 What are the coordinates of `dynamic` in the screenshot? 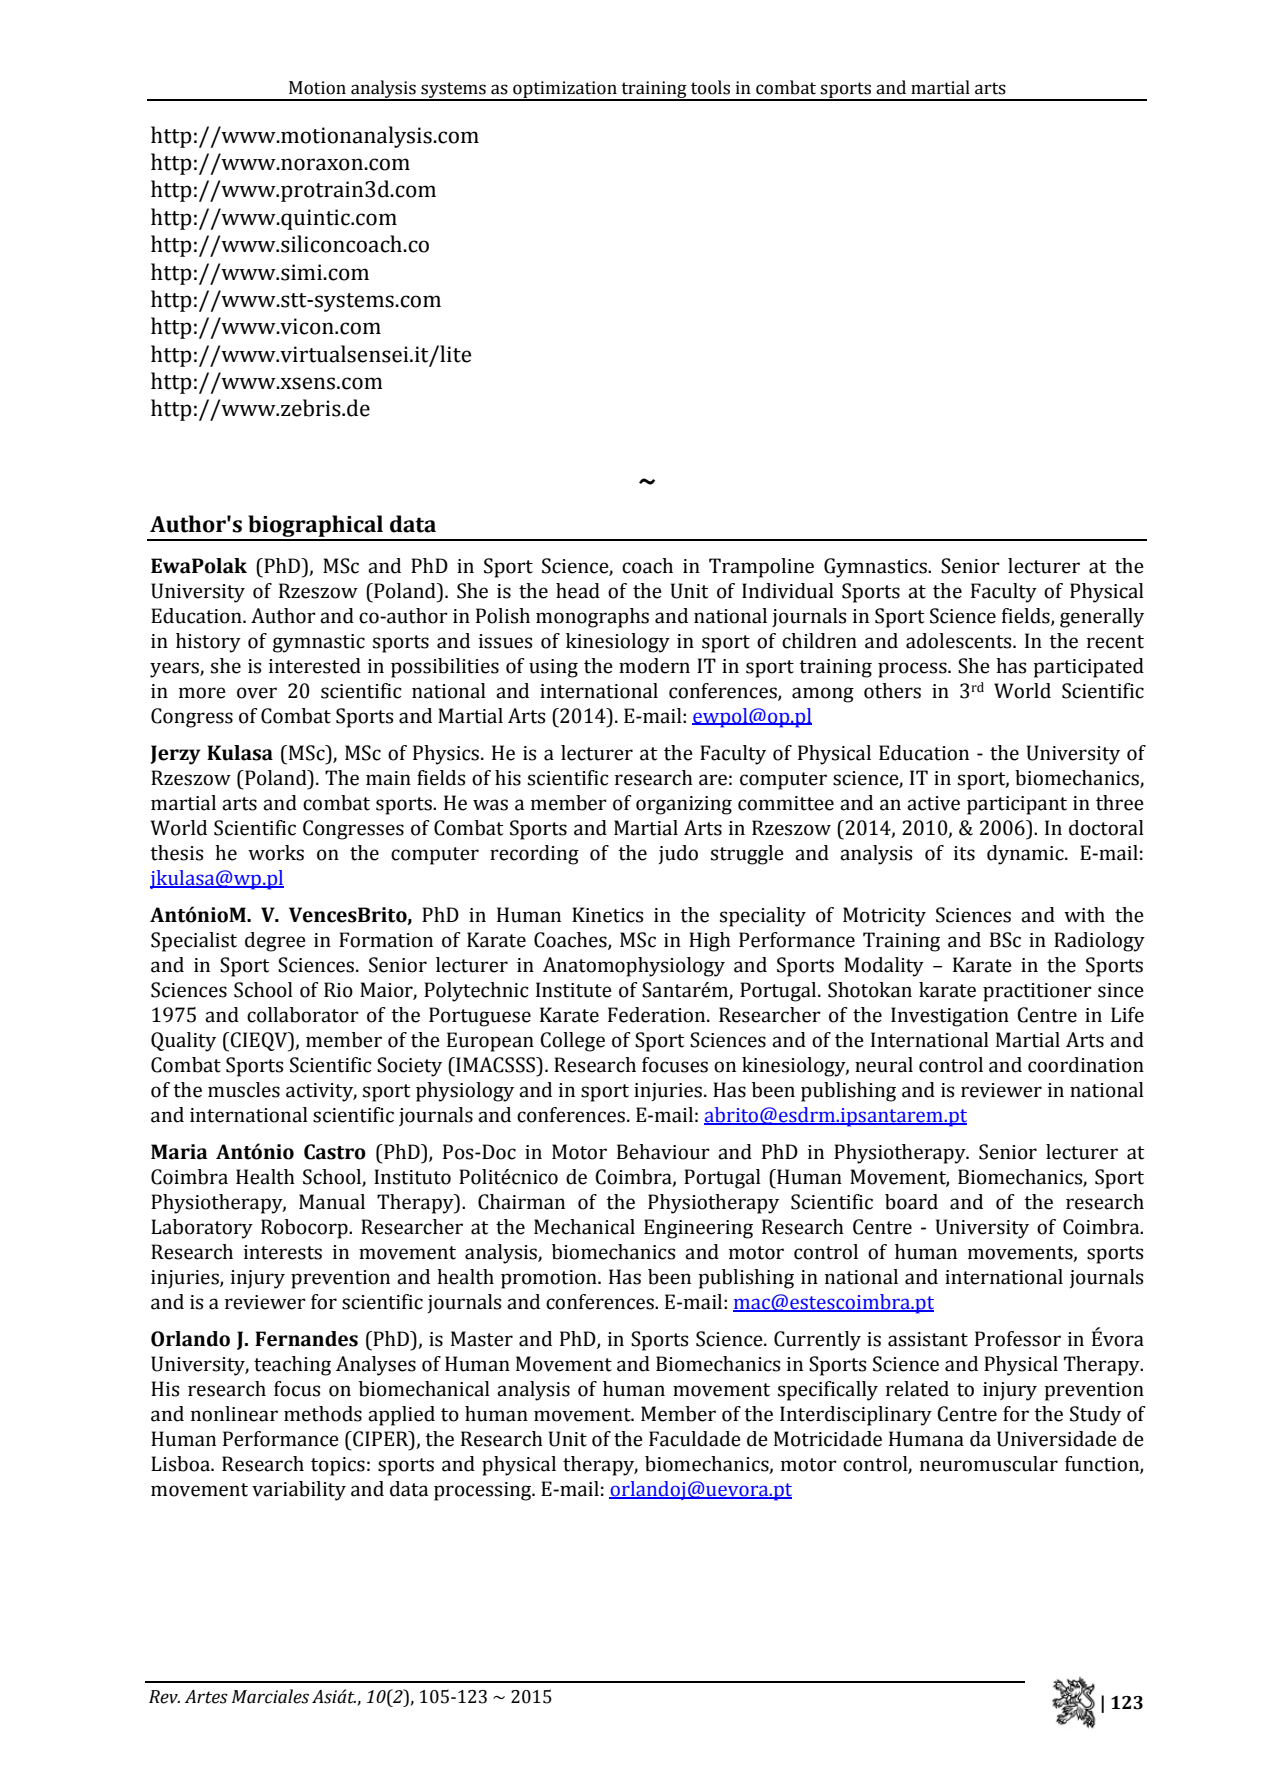 It's located at (1026, 855).
